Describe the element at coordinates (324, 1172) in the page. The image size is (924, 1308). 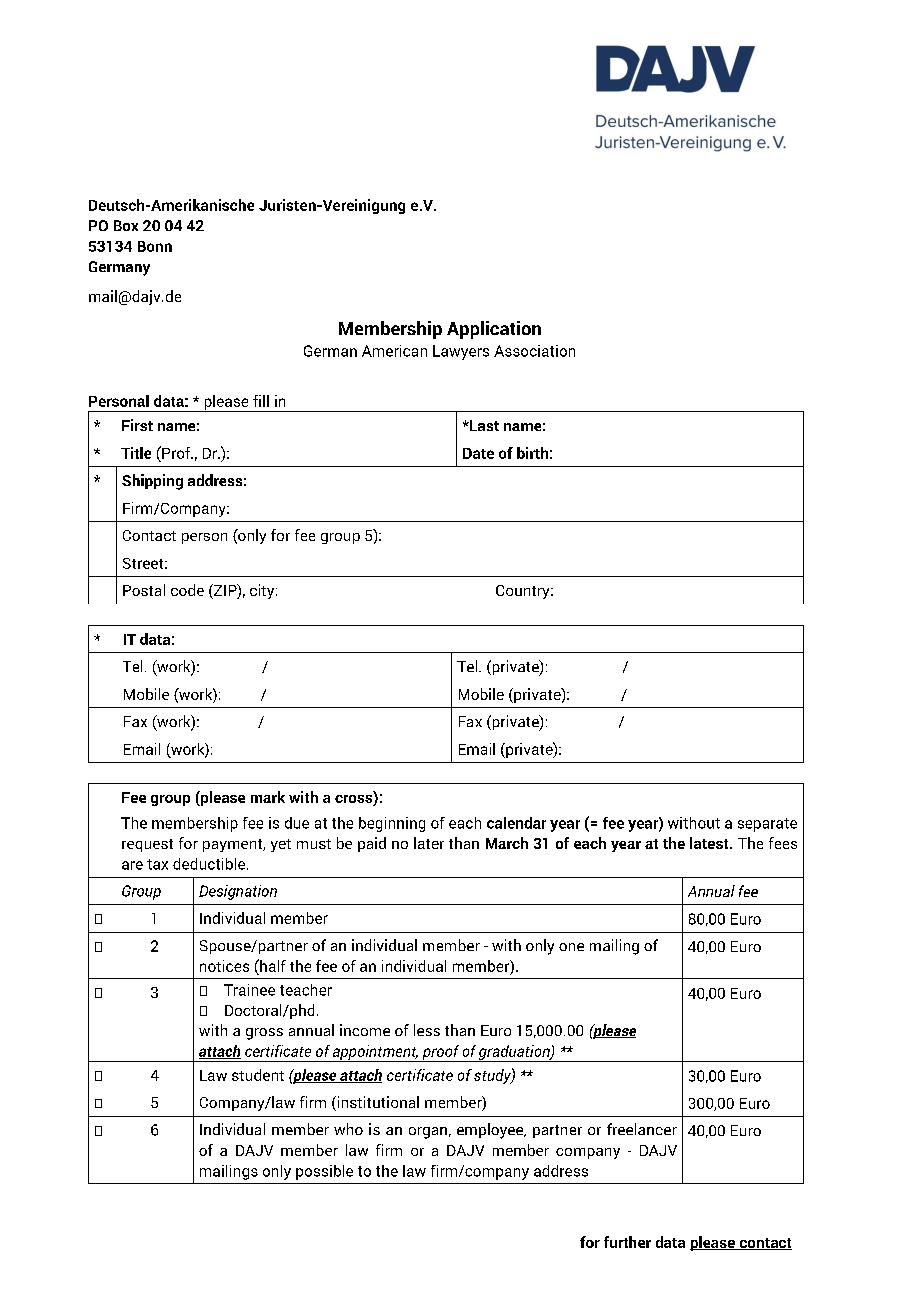
I see `possible` at that location.
